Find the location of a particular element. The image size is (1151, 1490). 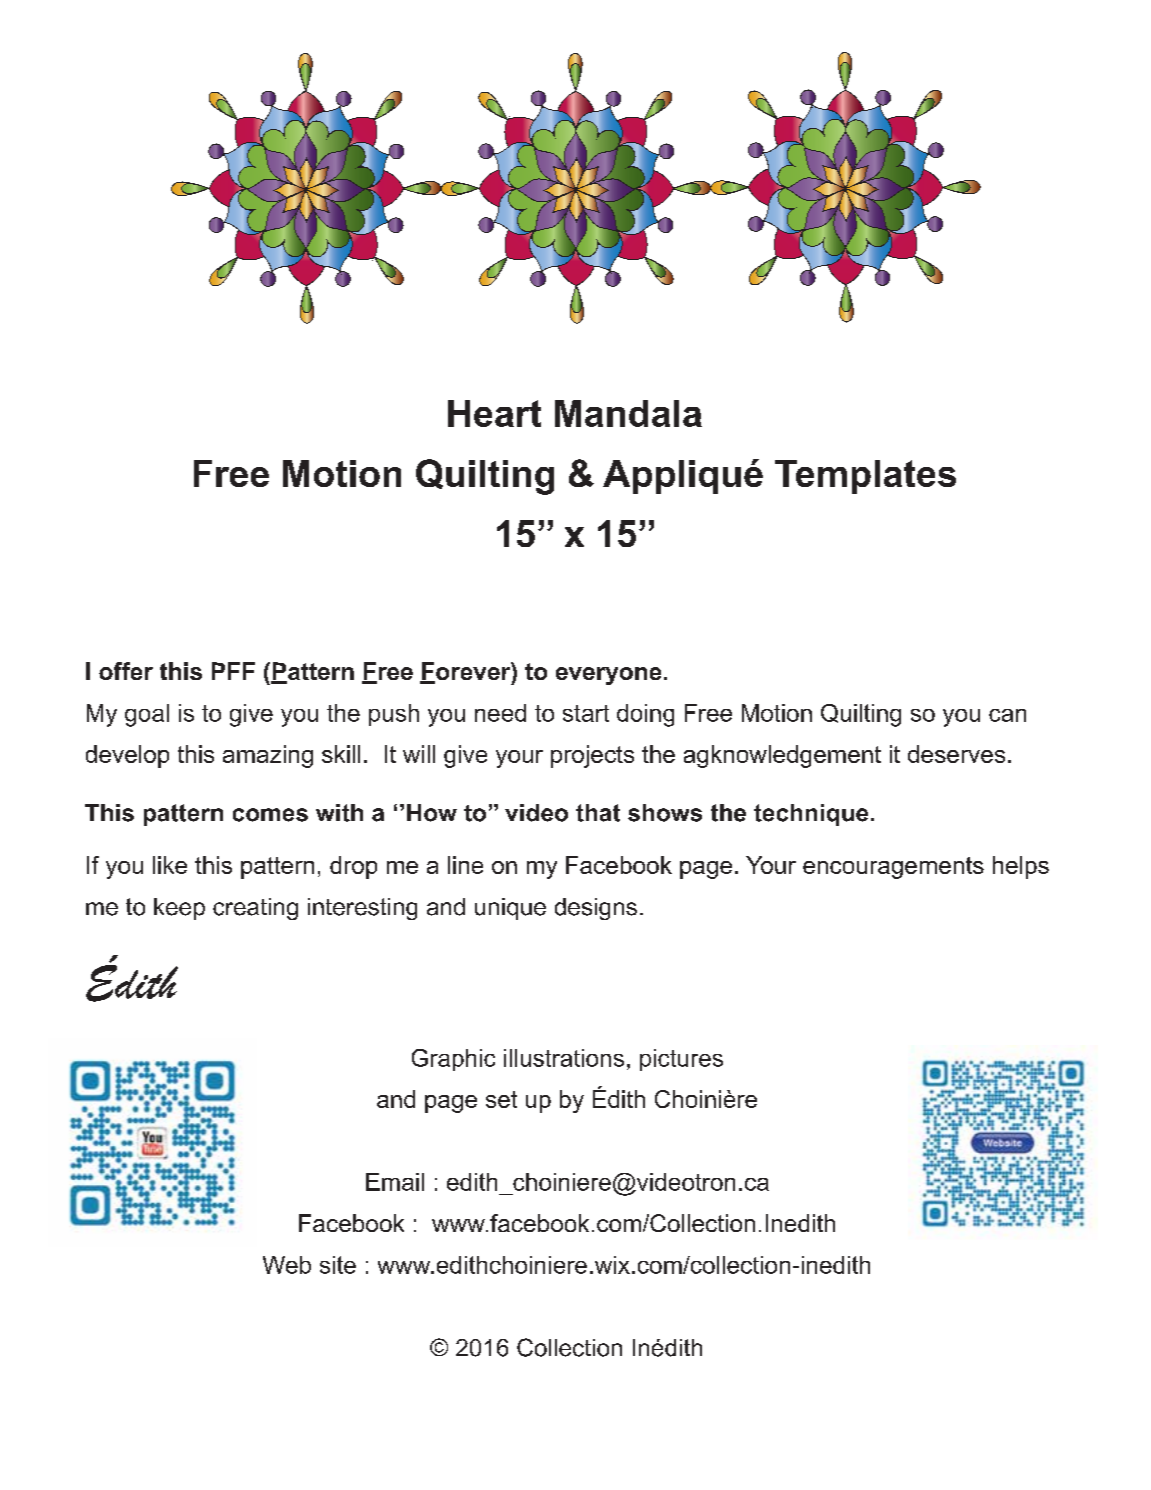

Web is located at coordinates (287, 1265).
